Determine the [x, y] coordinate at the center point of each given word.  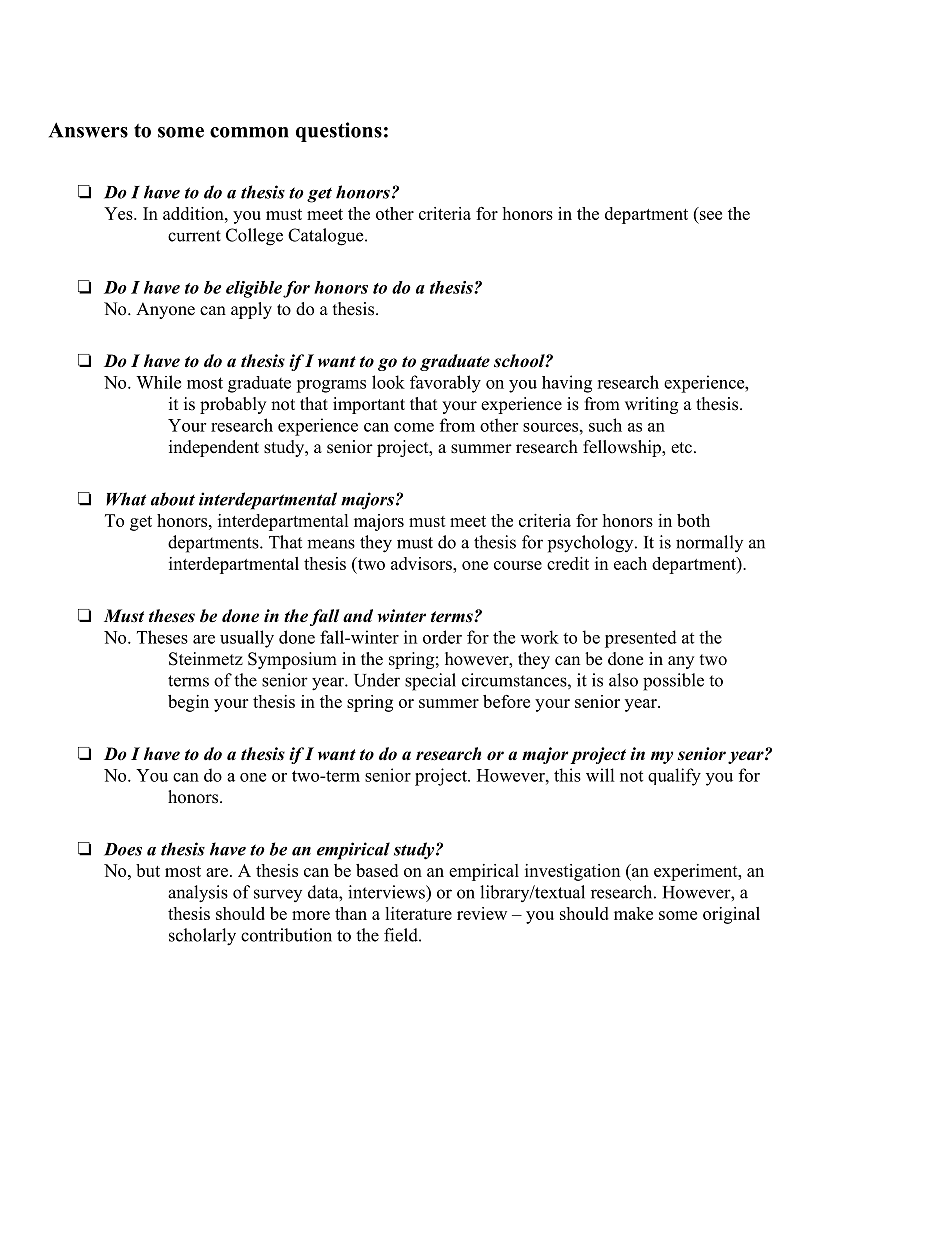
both [693, 520]
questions [339, 132]
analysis [198, 894]
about [173, 499]
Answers [88, 130]
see [711, 215]
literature [418, 913]
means [331, 544]
